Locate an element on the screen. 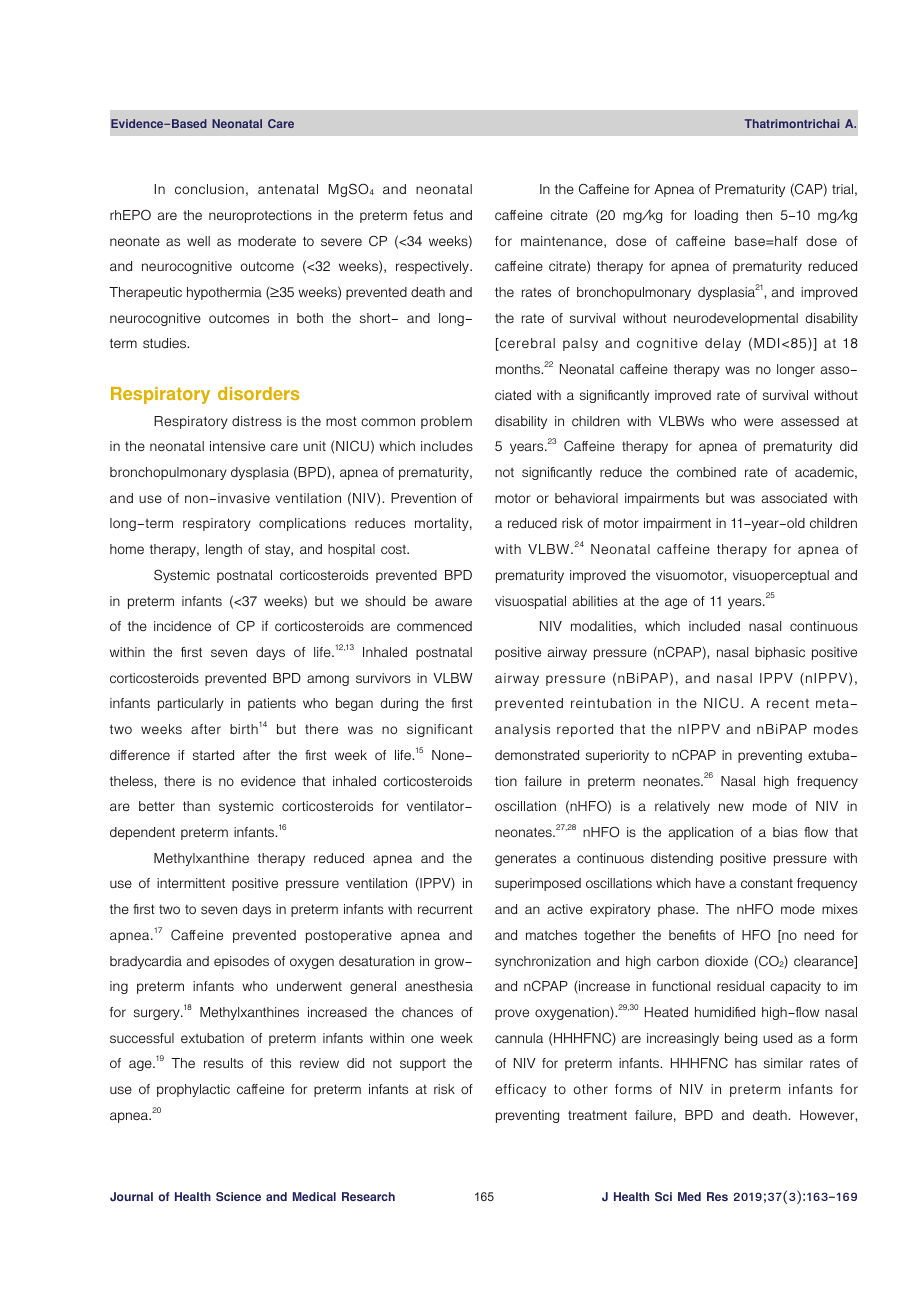 The height and width of the screenshot is (1308, 924). Science is located at coordinates (238, 1196).
